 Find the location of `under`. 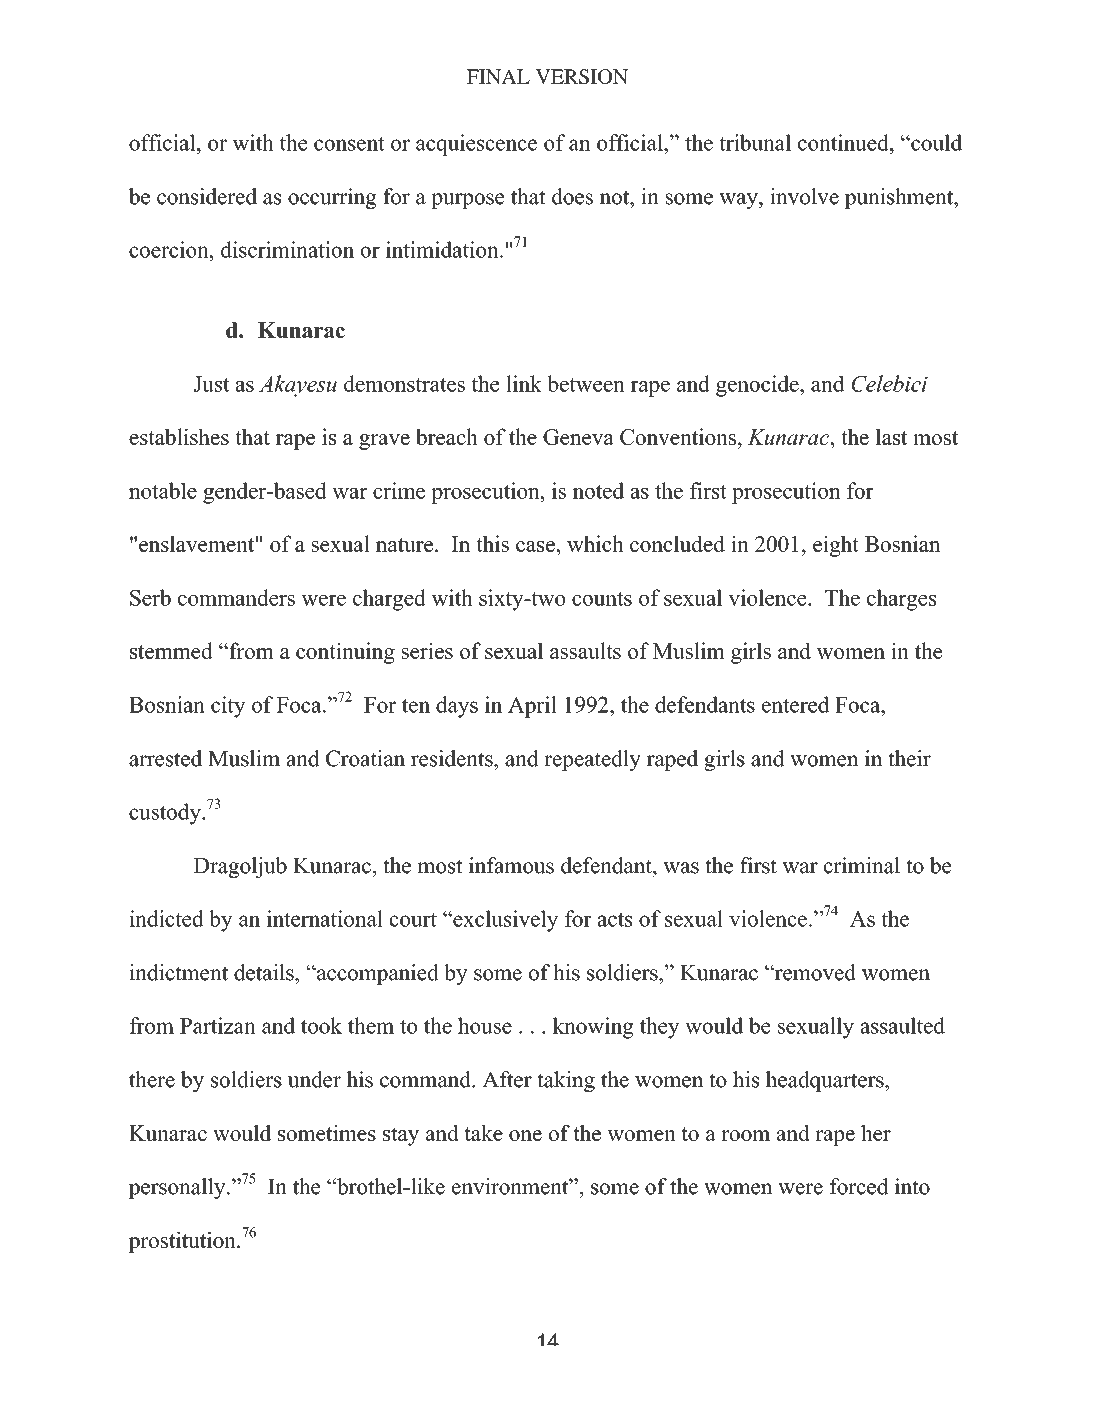

under is located at coordinates (314, 1079).
